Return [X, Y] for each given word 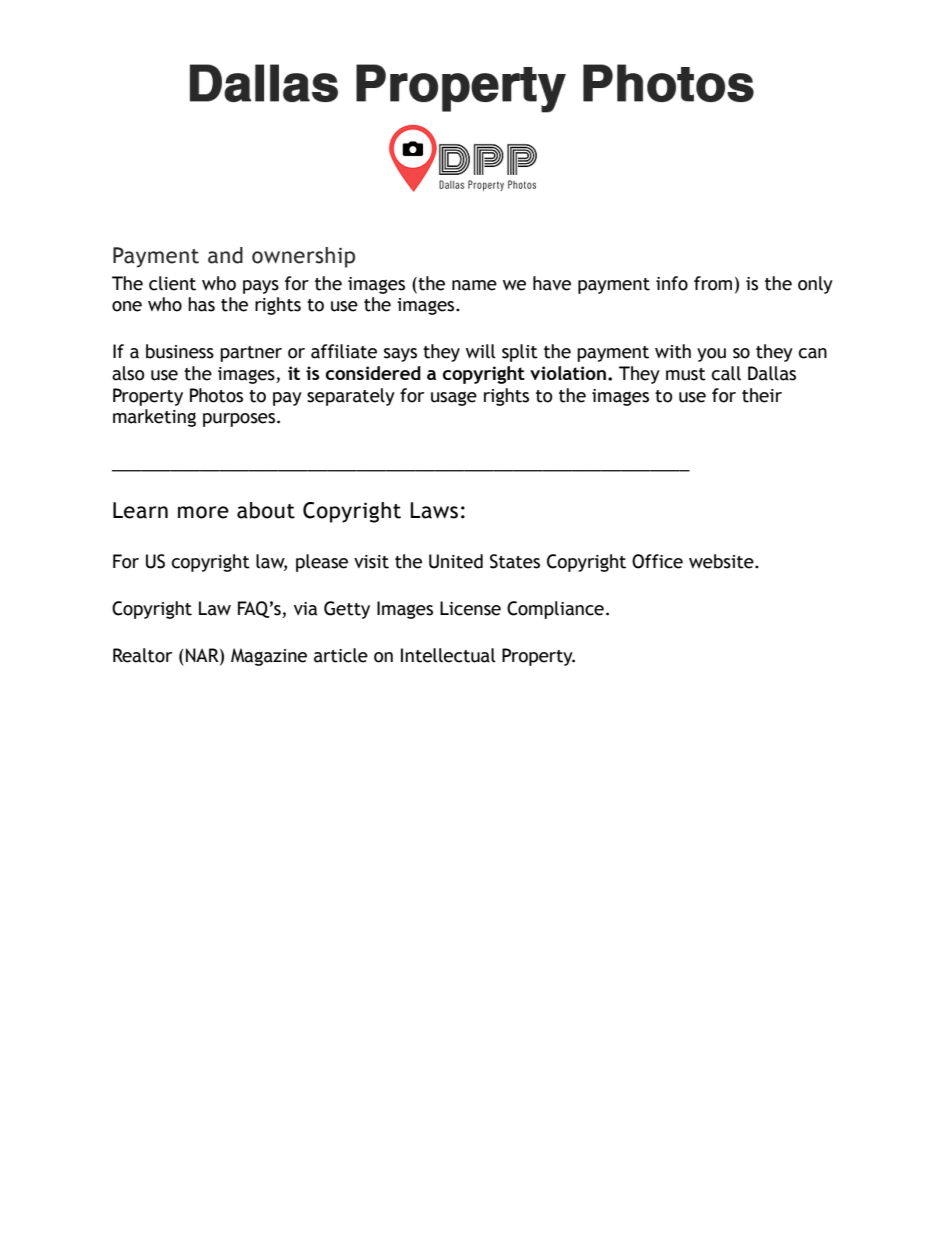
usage [454, 399]
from [713, 283]
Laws [434, 510]
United [456, 561]
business [180, 351]
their [762, 395]
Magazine [269, 657]
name [474, 285]
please [322, 563]
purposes [240, 420]
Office [657, 561]
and [225, 255]
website [722, 561]
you [711, 355]
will [481, 351]
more [203, 512]
